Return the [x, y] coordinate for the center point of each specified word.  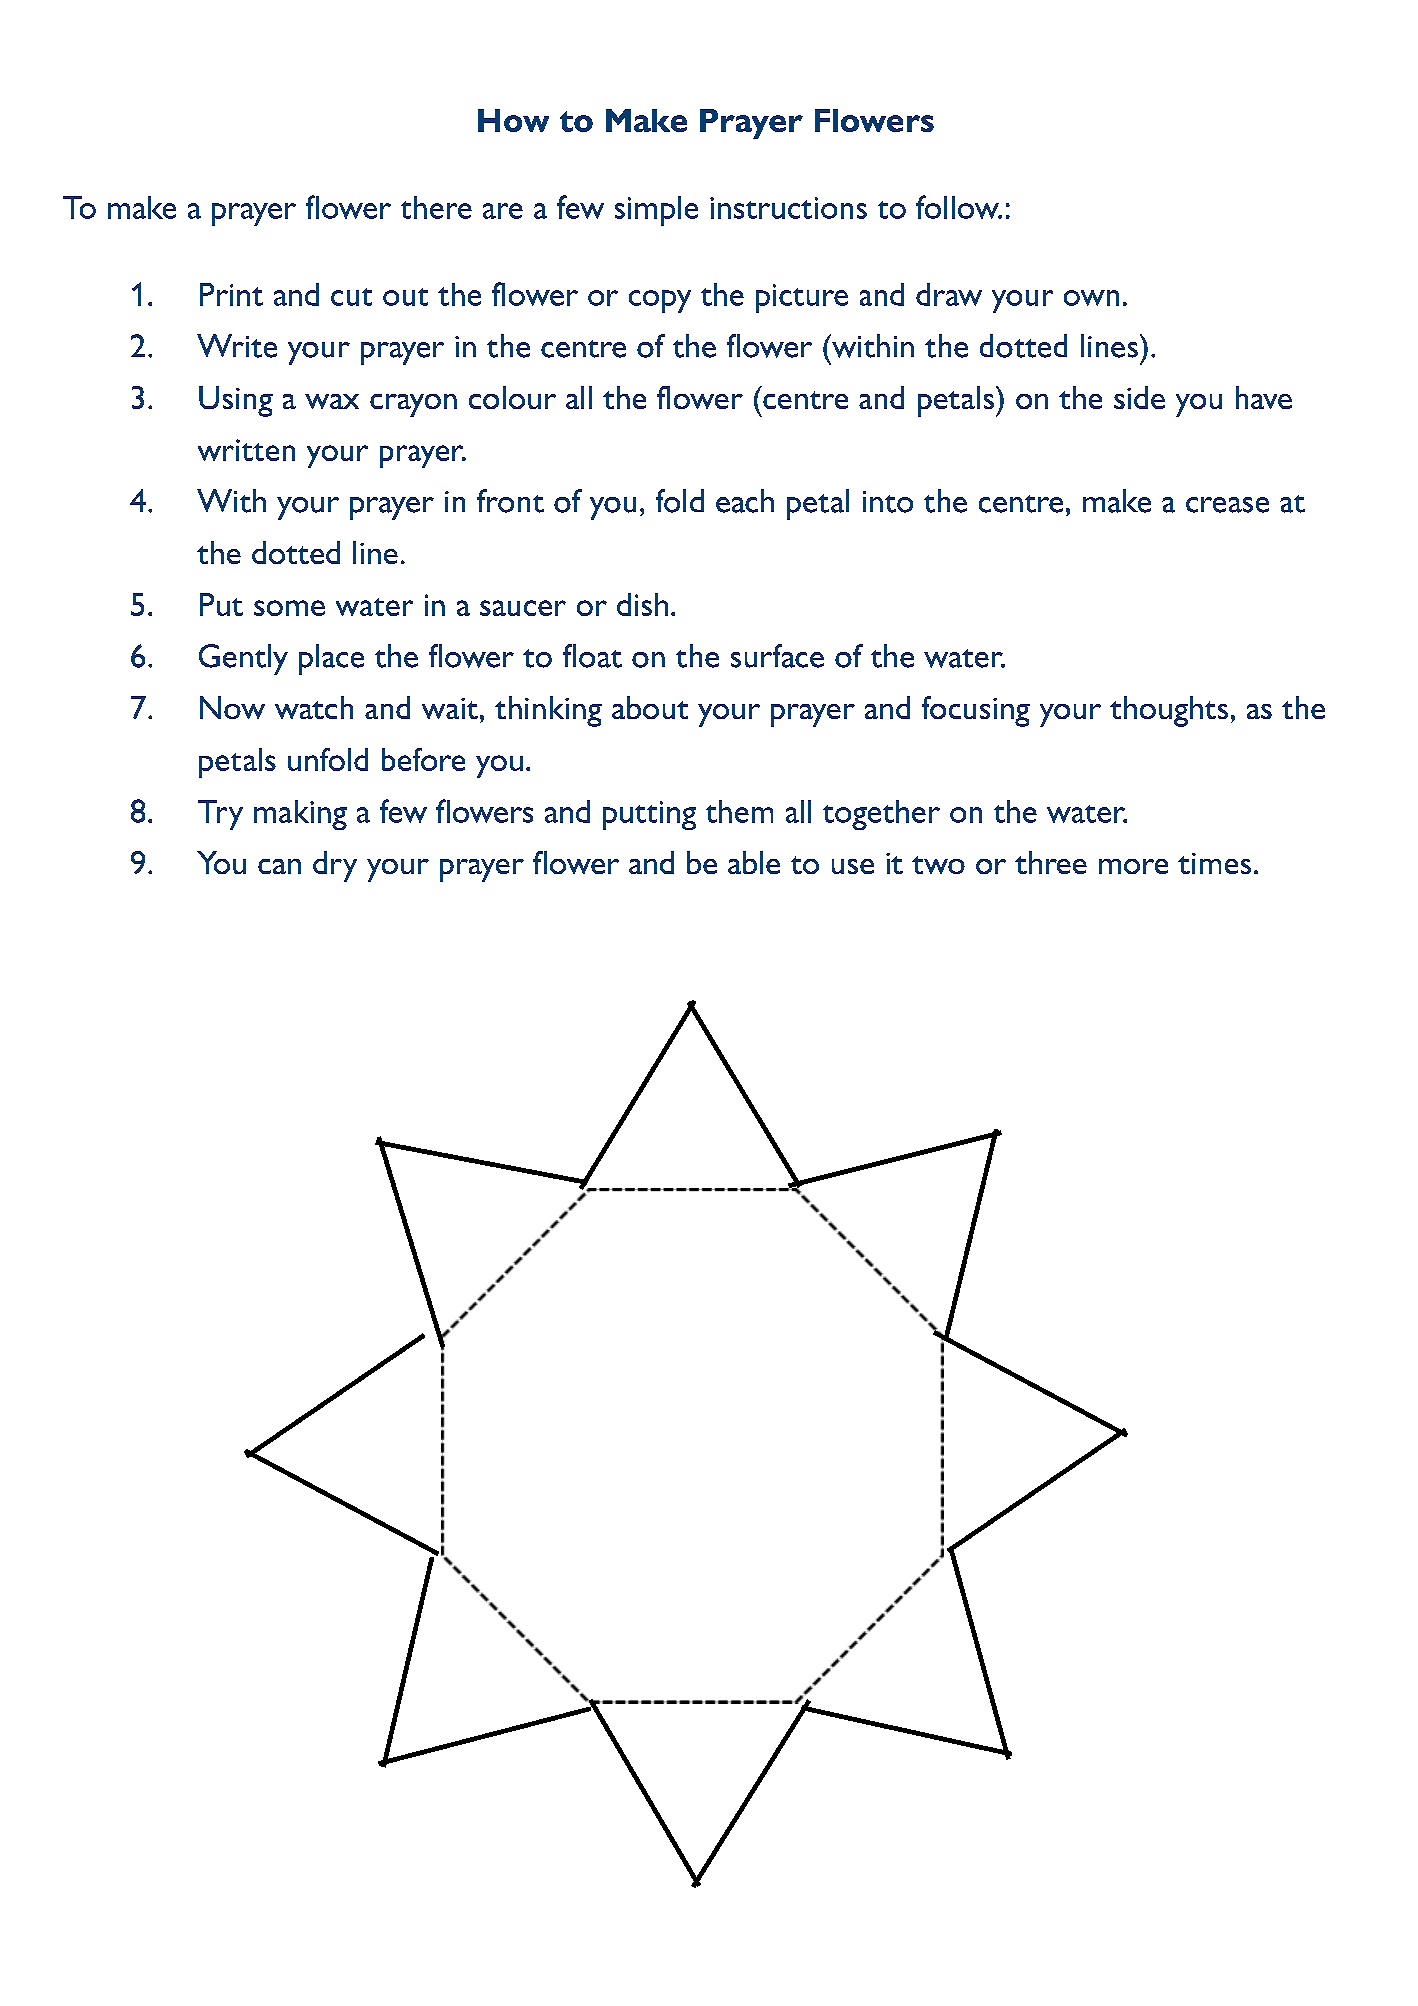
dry [335, 866]
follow [958, 207]
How [513, 120]
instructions [788, 208]
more [1133, 866]
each [745, 501]
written [246, 450]
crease [1227, 505]
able [754, 862]
